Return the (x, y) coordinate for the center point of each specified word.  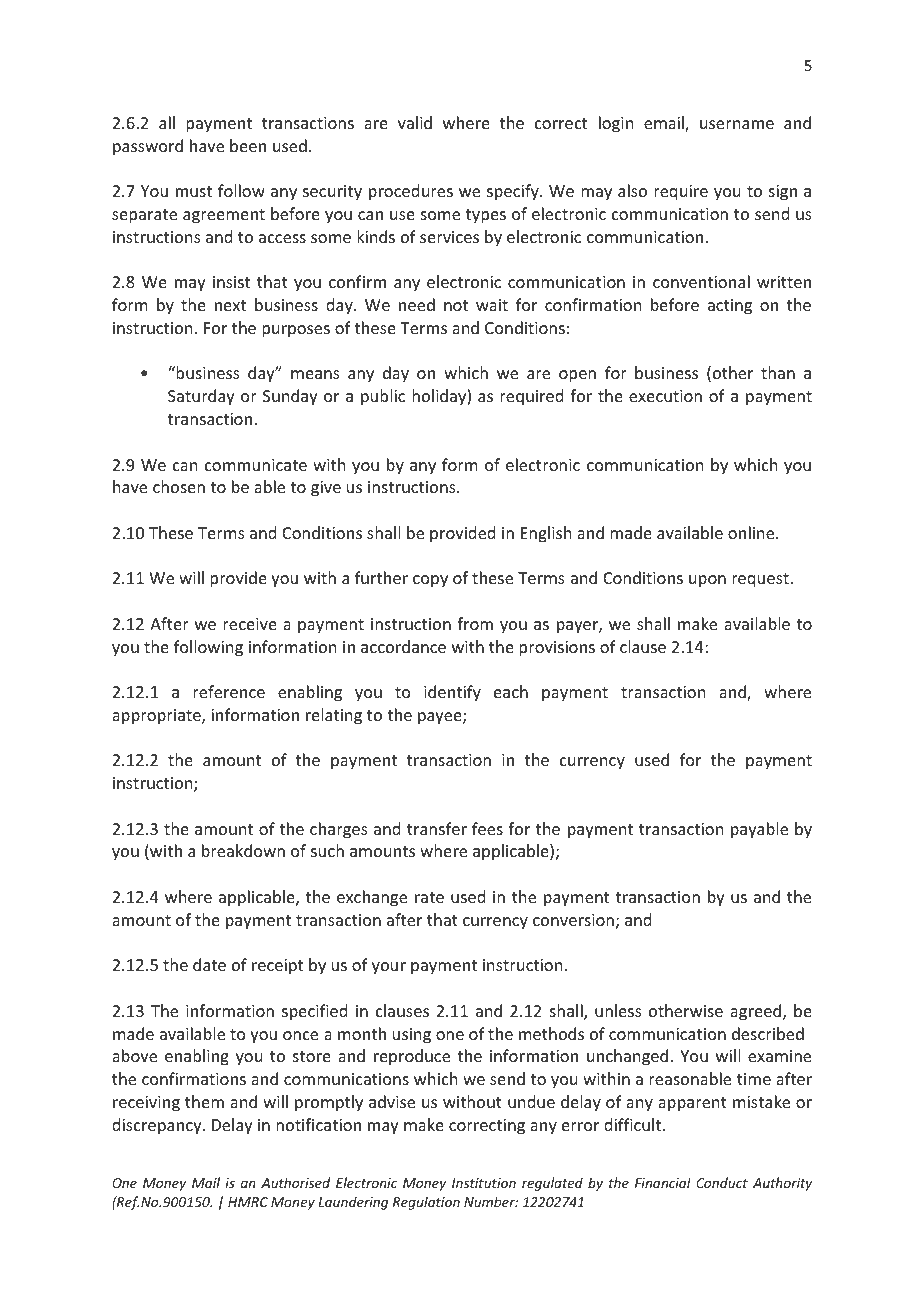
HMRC (248, 1202)
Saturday (201, 397)
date (209, 964)
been (248, 145)
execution (665, 396)
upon (707, 581)
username (737, 124)
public (383, 397)
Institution (484, 1183)
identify (452, 693)
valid (415, 122)
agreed (757, 1012)
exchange (372, 898)
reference (229, 691)
